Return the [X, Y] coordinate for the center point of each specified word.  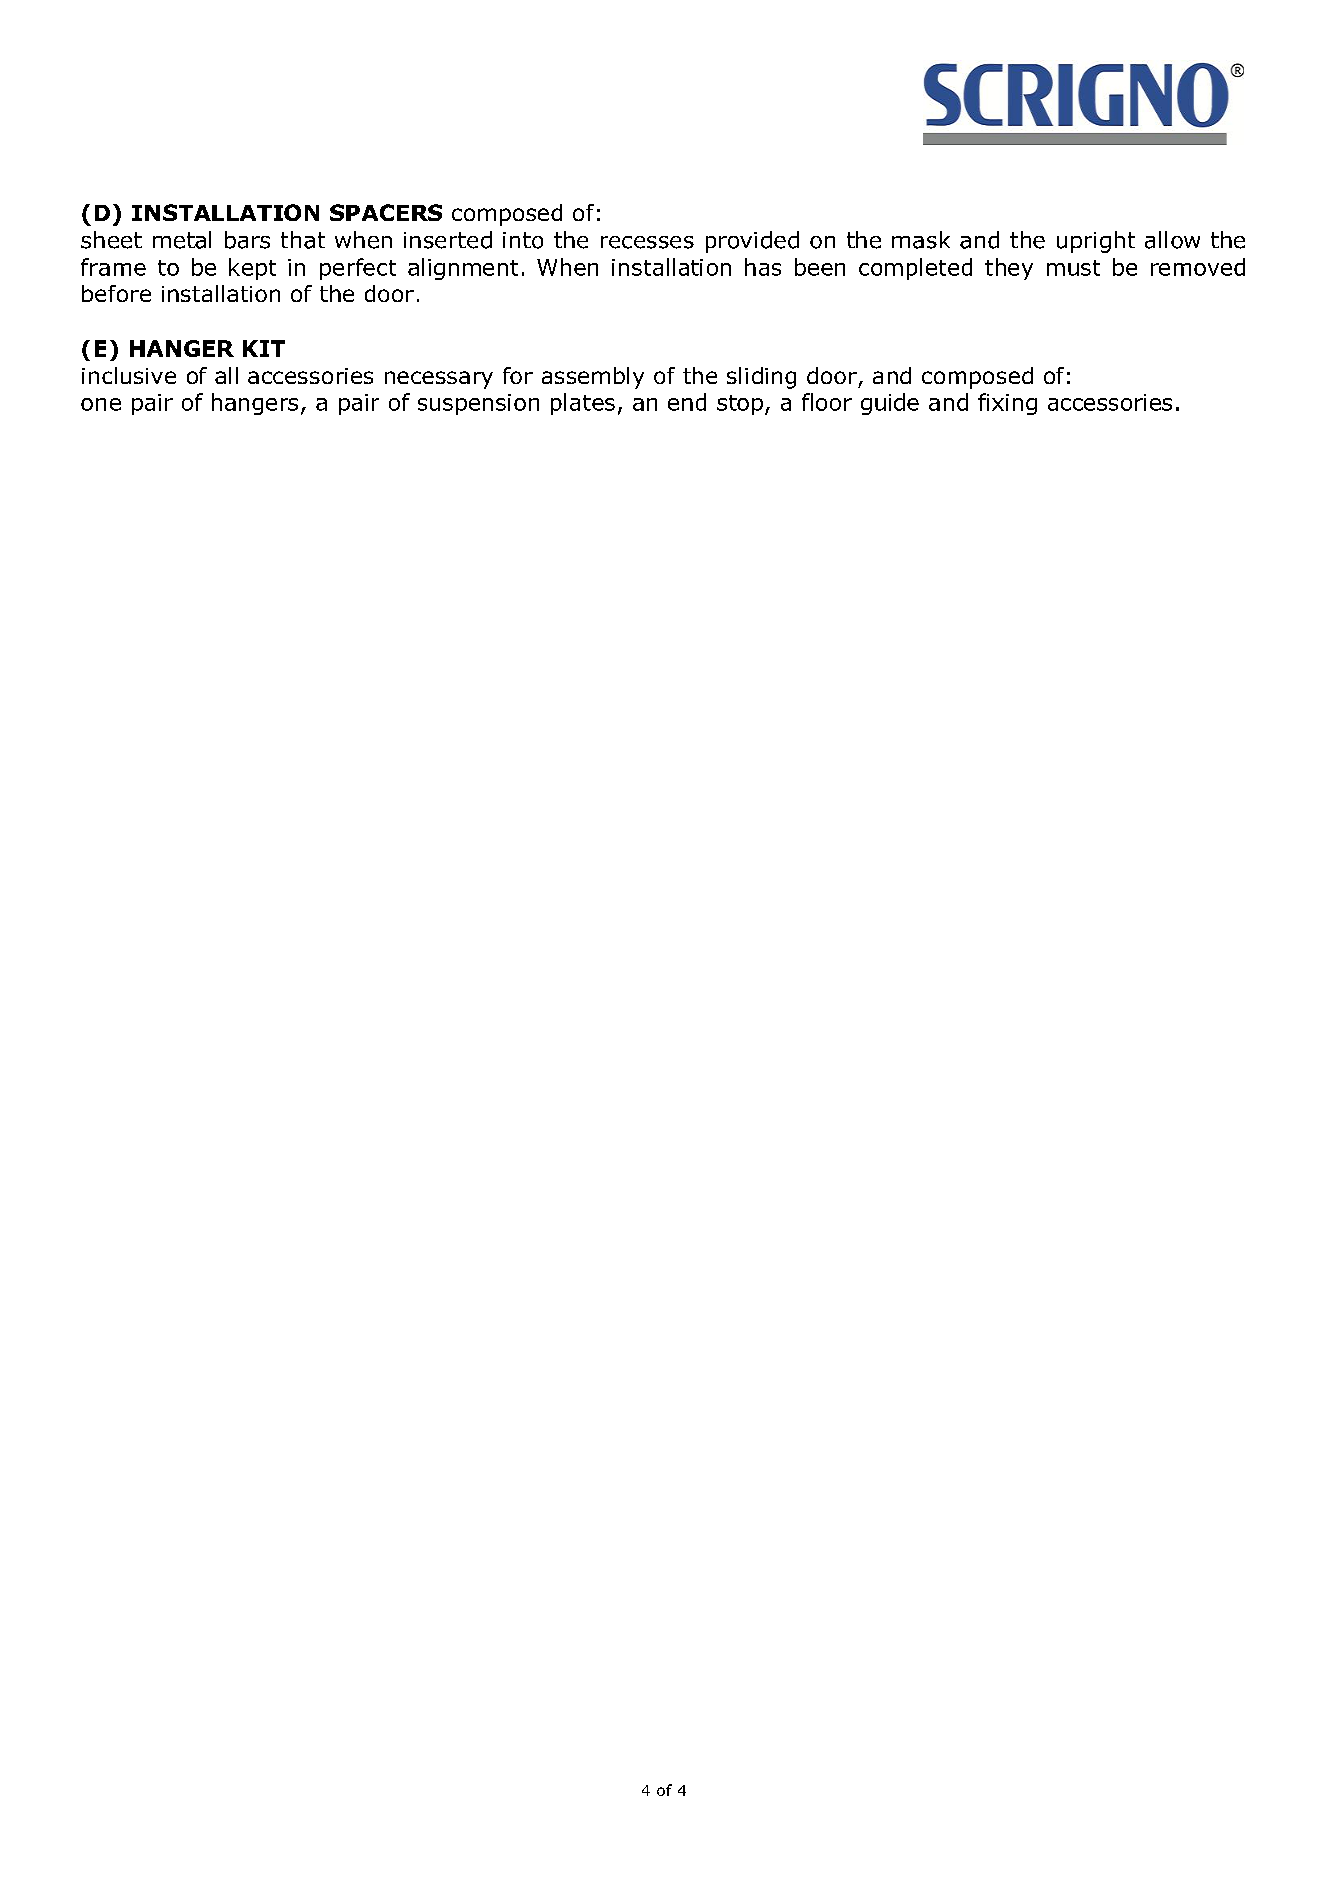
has [763, 267]
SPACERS [386, 212]
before [116, 293]
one [101, 404]
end [687, 402]
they [1009, 269]
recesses [647, 242]
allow [1172, 240]
